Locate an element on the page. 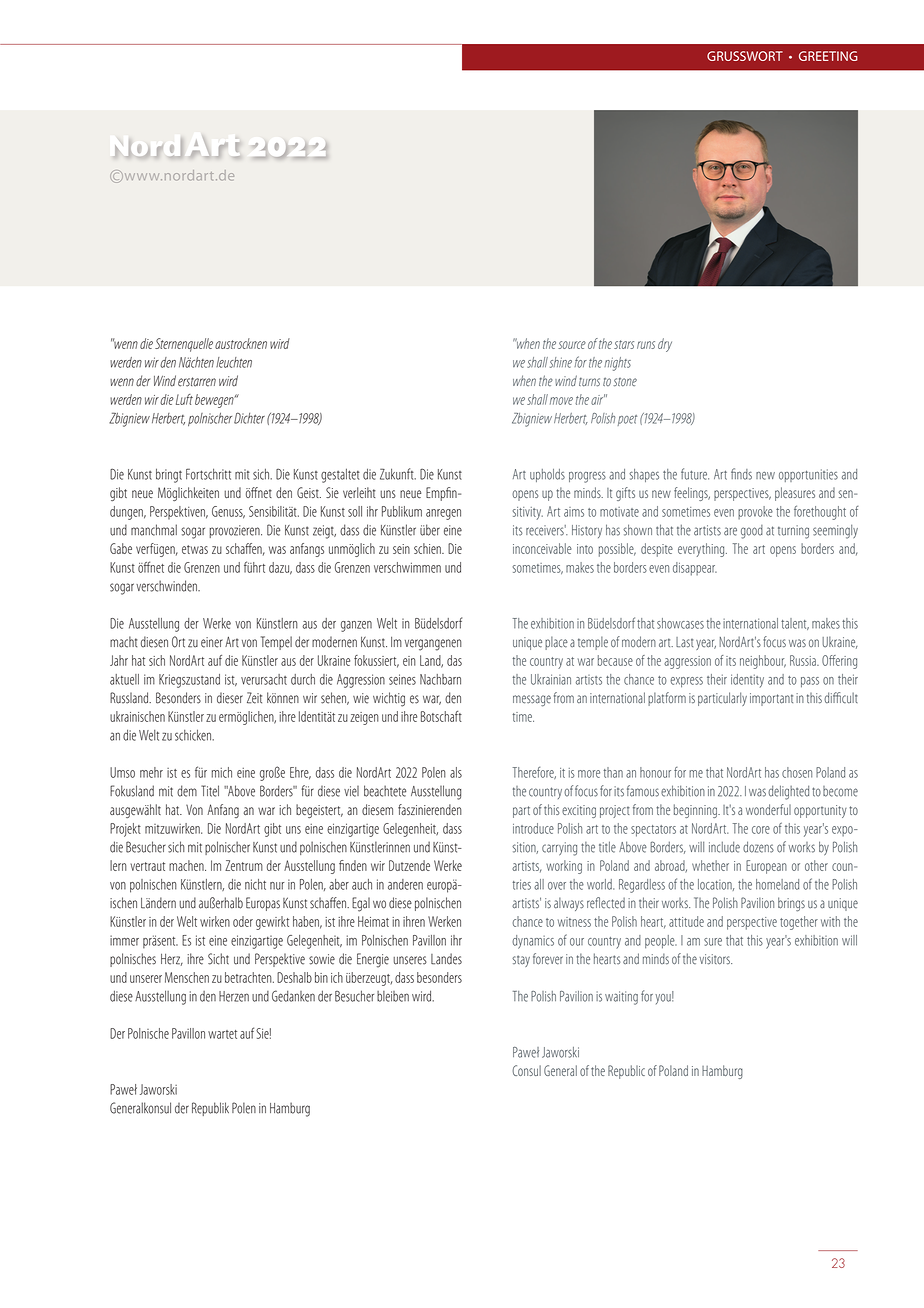 Image resolution: width=924 pixels, height=1308 pixels. Genuss is located at coordinates (228, 512).
